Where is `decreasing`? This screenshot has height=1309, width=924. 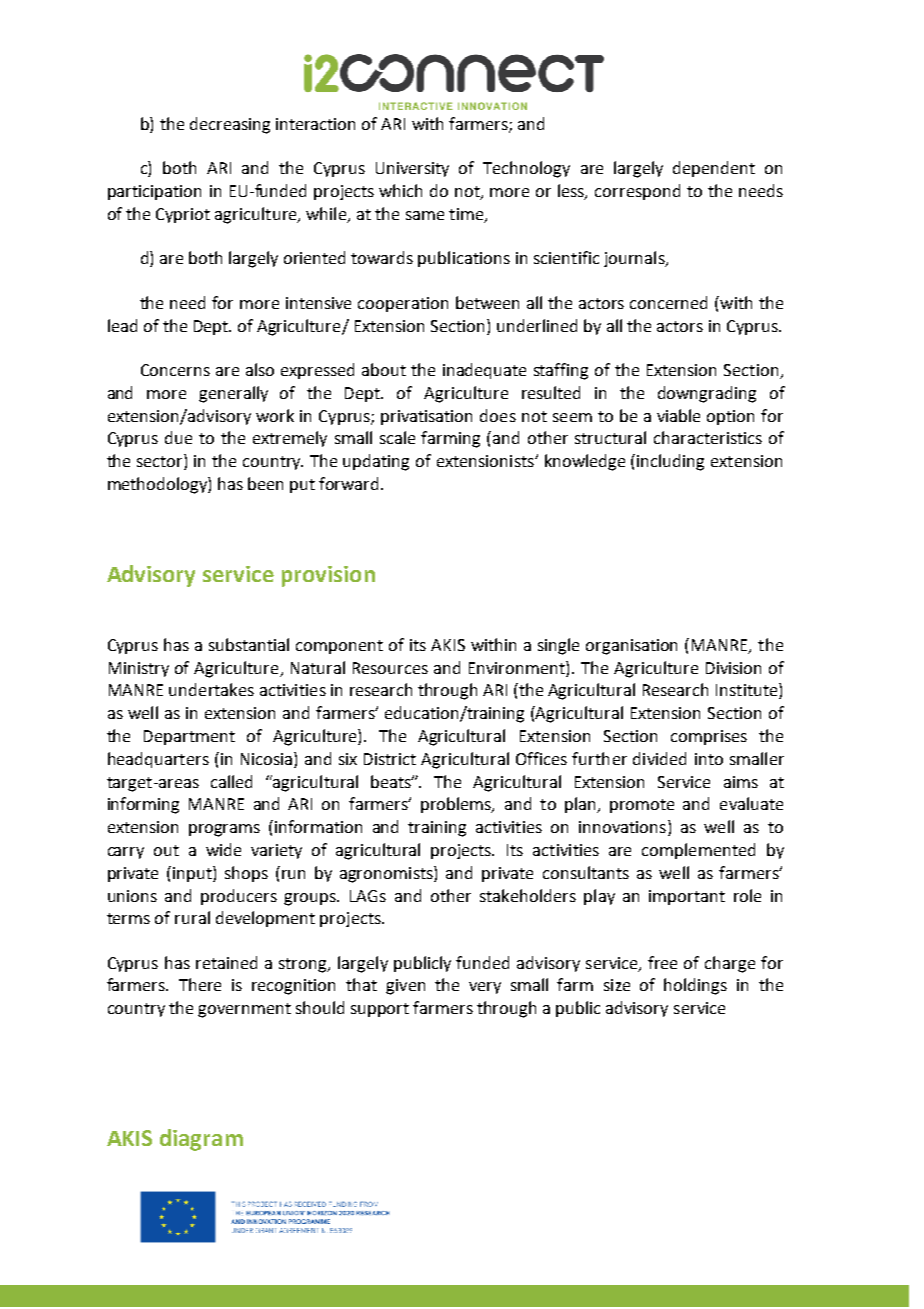 decreasing is located at coordinates (230, 125).
